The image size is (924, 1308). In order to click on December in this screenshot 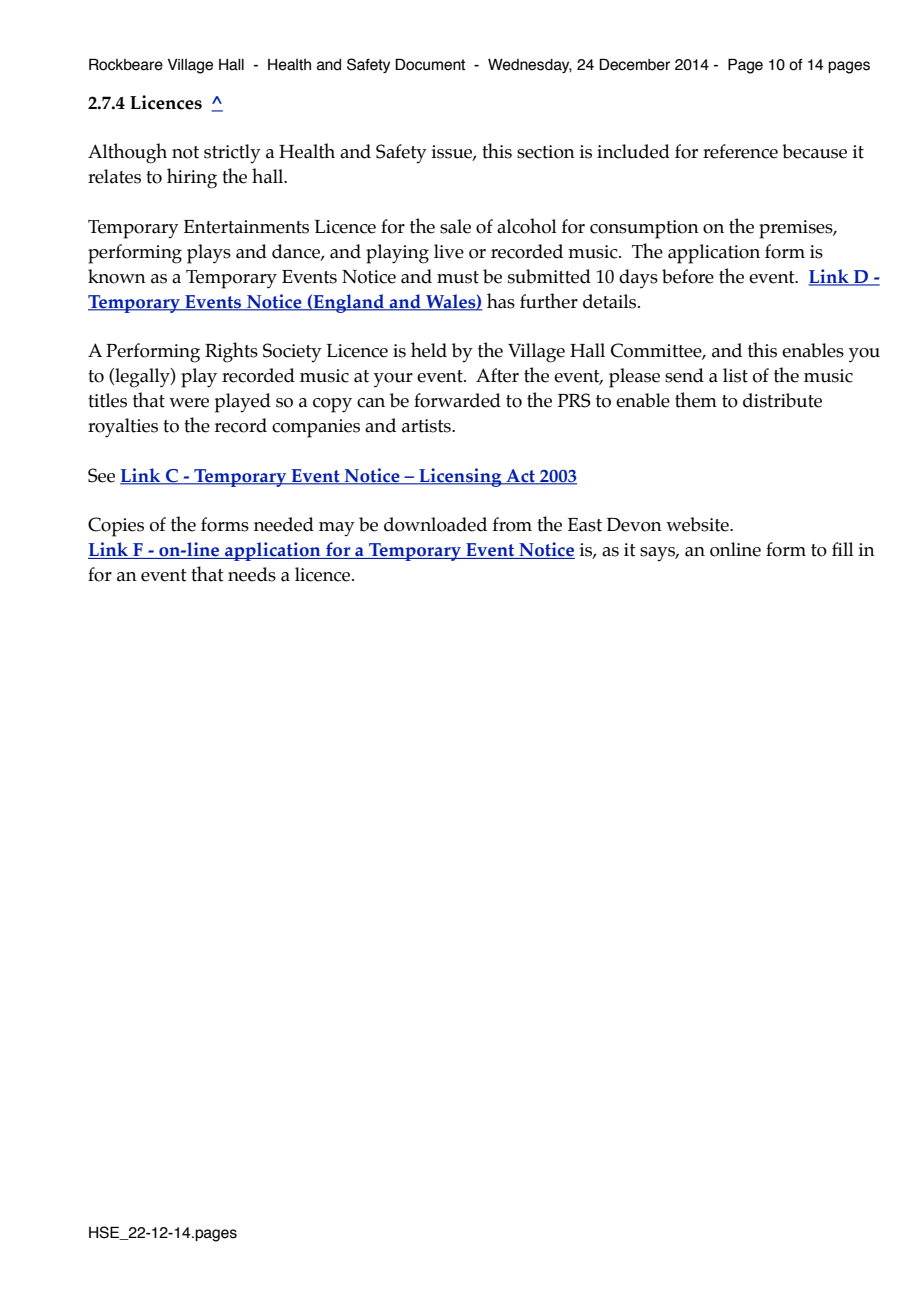, I will do `click(634, 64)`.
